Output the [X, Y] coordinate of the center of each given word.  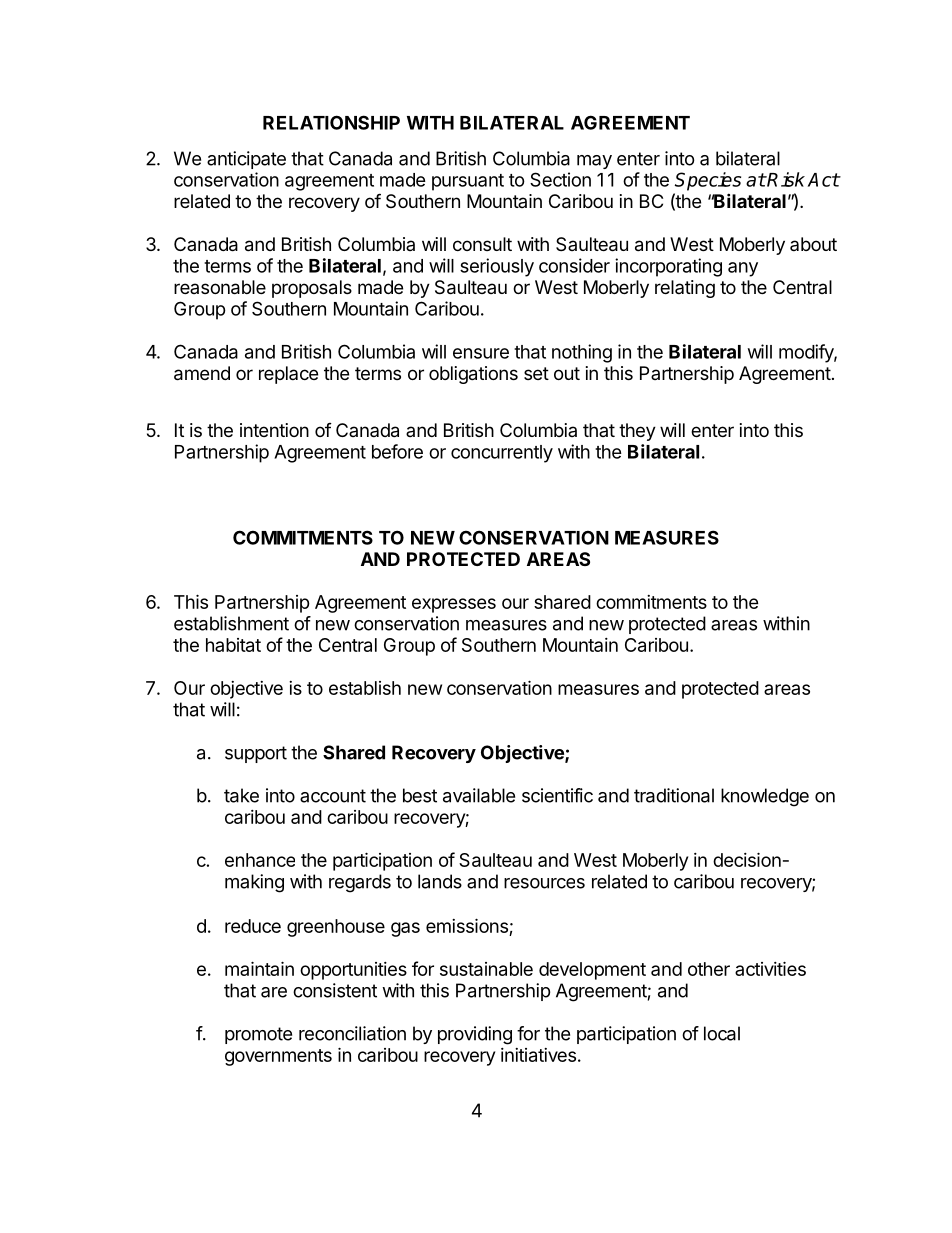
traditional [674, 795]
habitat [233, 645]
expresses [454, 605]
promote [258, 1035]
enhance [260, 860]
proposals [312, 289]
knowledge [765, 797]
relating [685, 289]
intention [274, 430]
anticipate [246, 160]
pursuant [468, 182]
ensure [481, 353]
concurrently [502, 454]
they [637, 432]
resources [544, 883]
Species [708, 181]
